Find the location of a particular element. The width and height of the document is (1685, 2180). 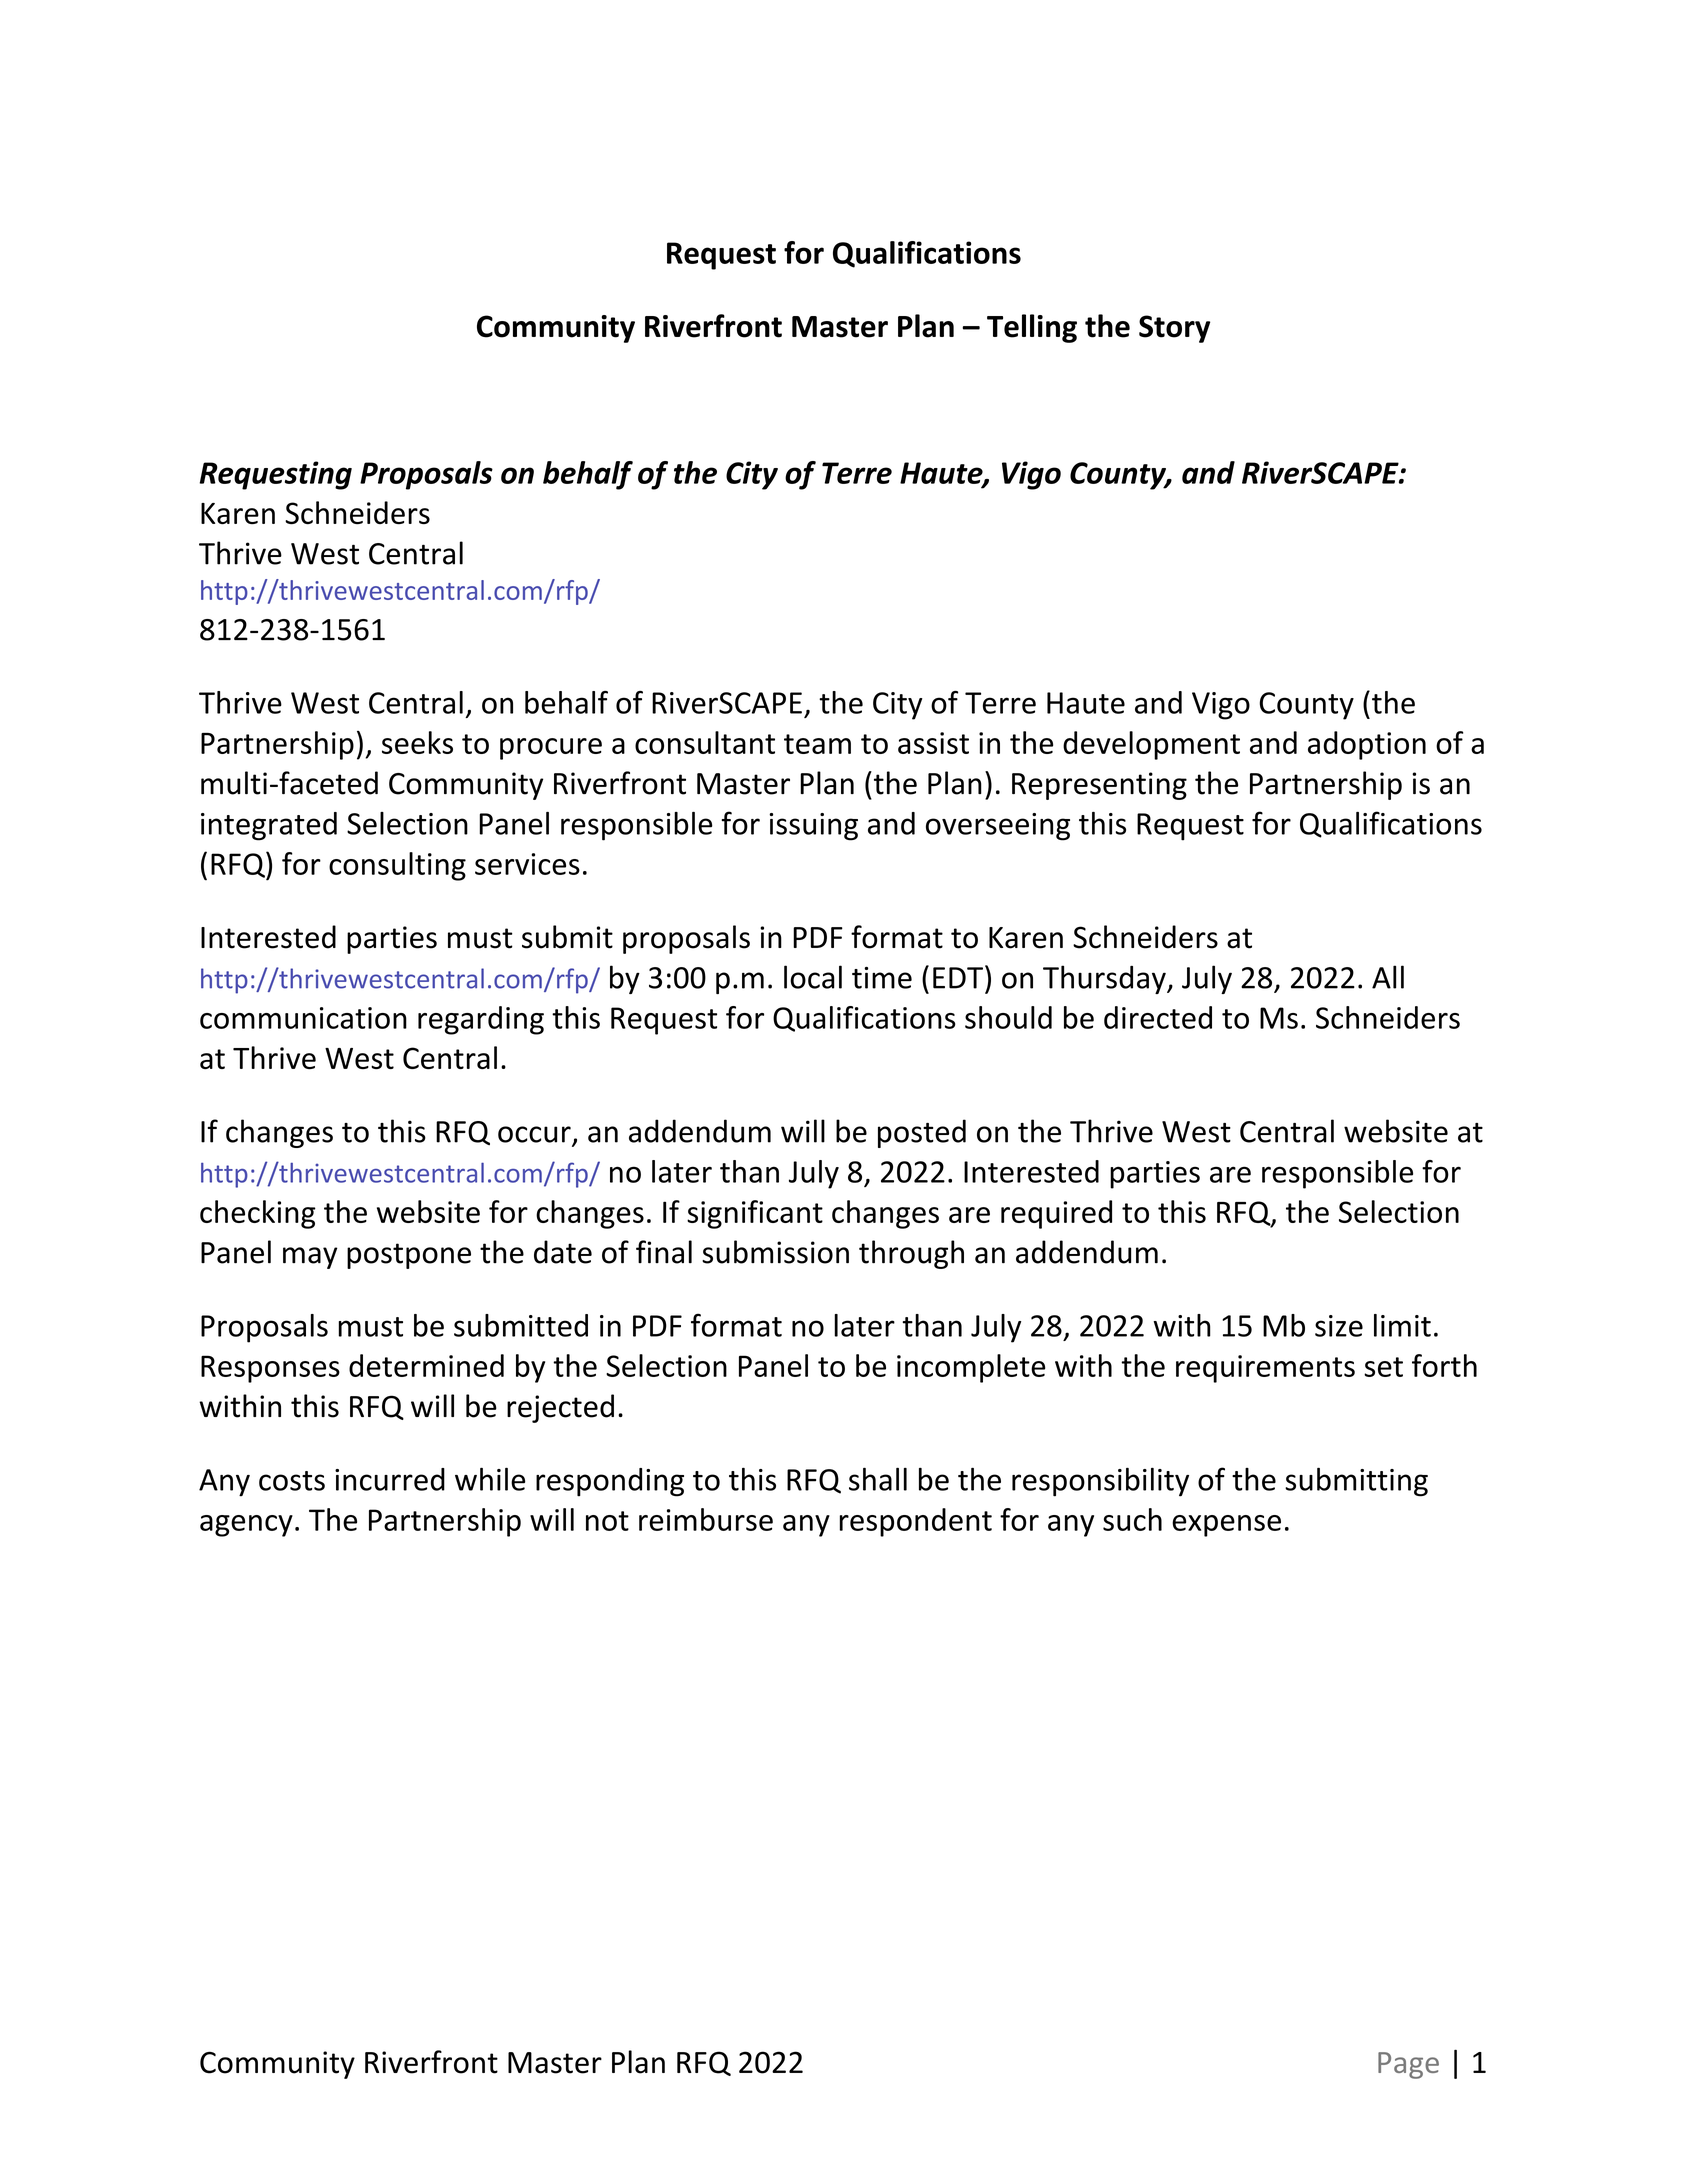

Telling is located at coordinates (1032, 328).
